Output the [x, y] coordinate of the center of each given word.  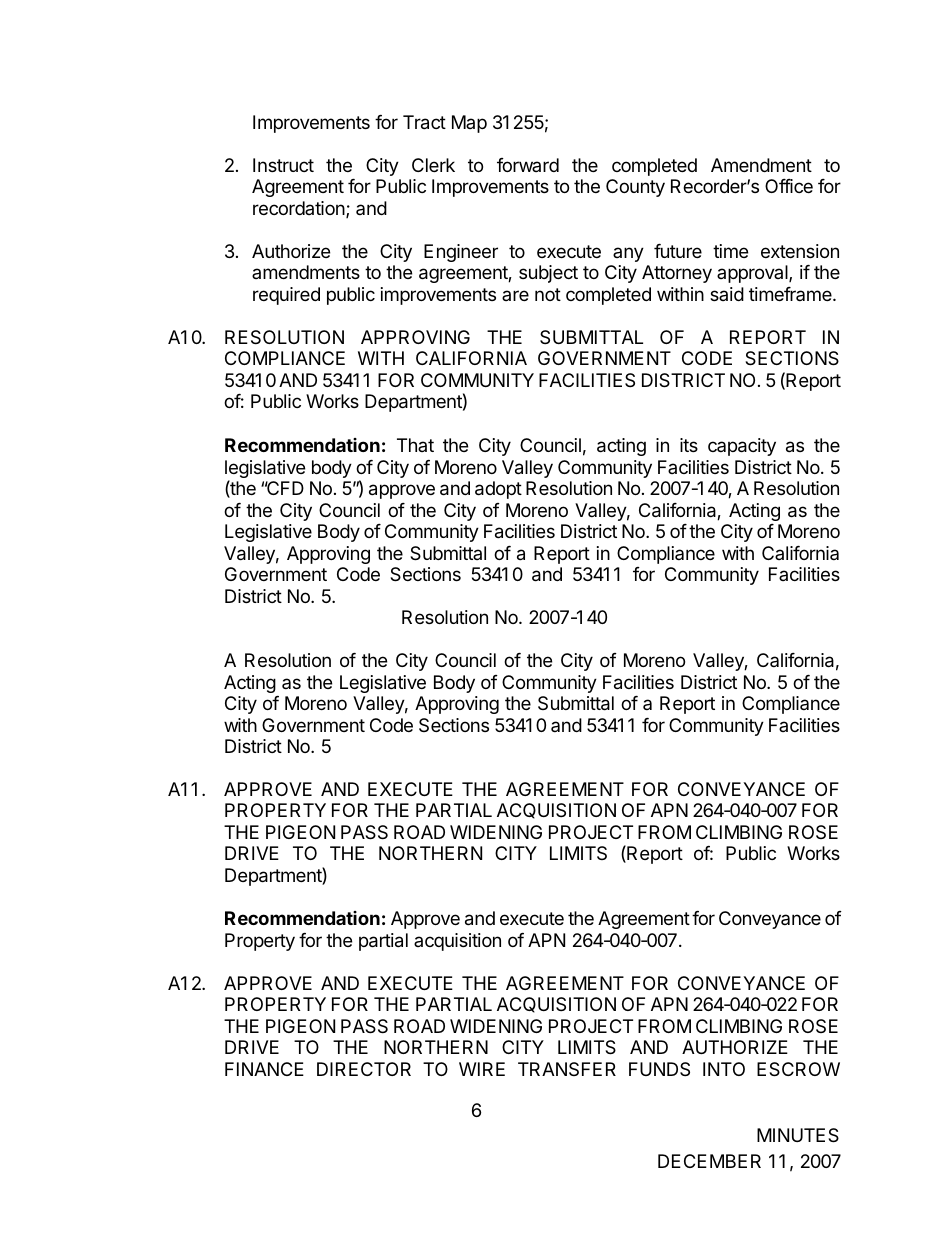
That [415, 445]
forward [528, 165]
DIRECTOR [364, 1069]
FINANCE [264, 1069]
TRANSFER [567, 1069]
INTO [724, 1069]
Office [789, 186]
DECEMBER [709, 1161]
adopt [498, 490]
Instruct [283, 165]
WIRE [482, 1069]
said [727, 294]
